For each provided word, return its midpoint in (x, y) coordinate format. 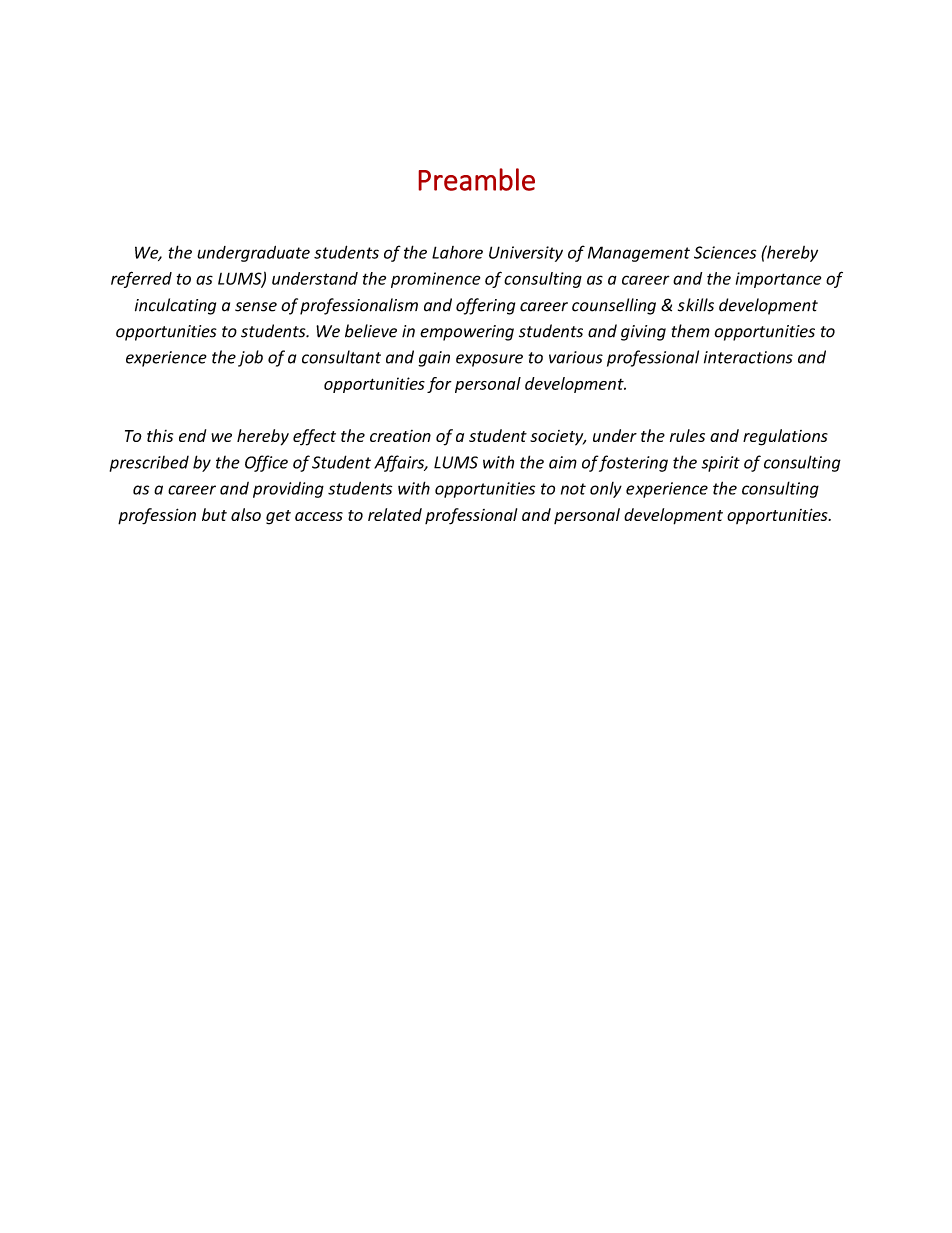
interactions (748, 357)
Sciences (725, 252)
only (606, 490)
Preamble (476, 179)
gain (434, 359)
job (250, 358)
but (214, 514)
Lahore (457, 252)
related (395, 514)
